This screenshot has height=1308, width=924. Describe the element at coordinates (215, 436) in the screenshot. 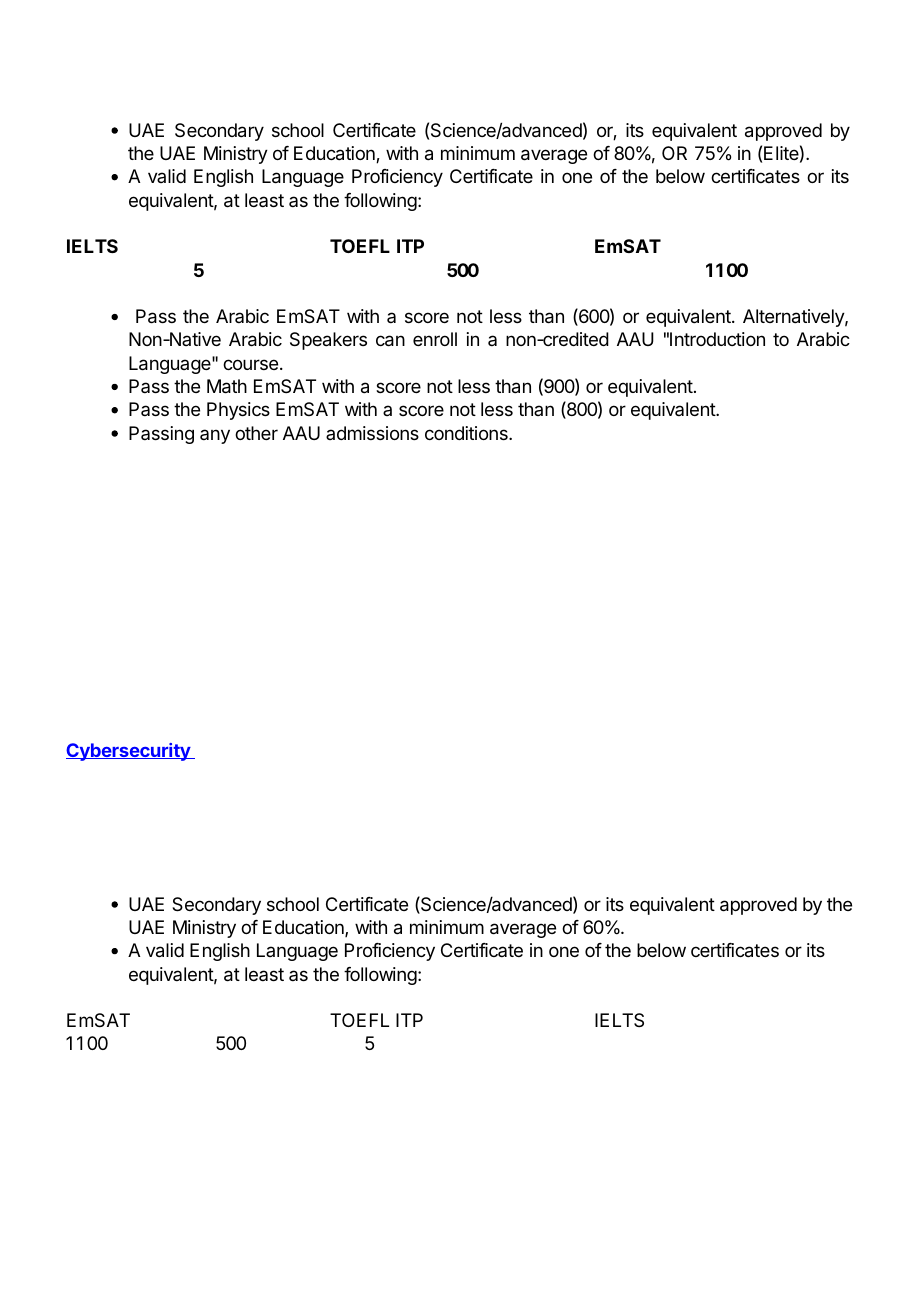

I see `any` at that location.
